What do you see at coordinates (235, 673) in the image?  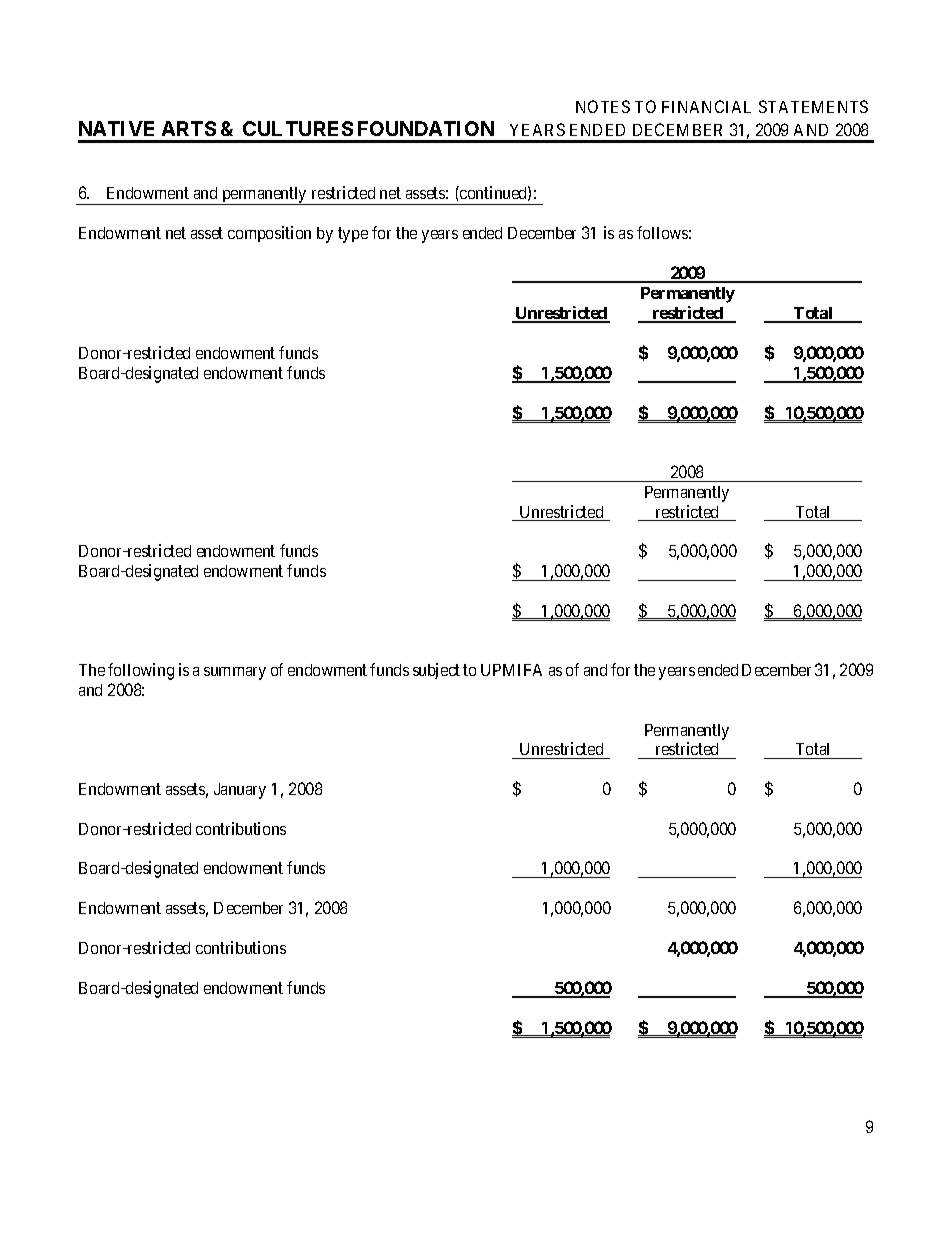 I see `summary` at bounding box center [235, 673].
